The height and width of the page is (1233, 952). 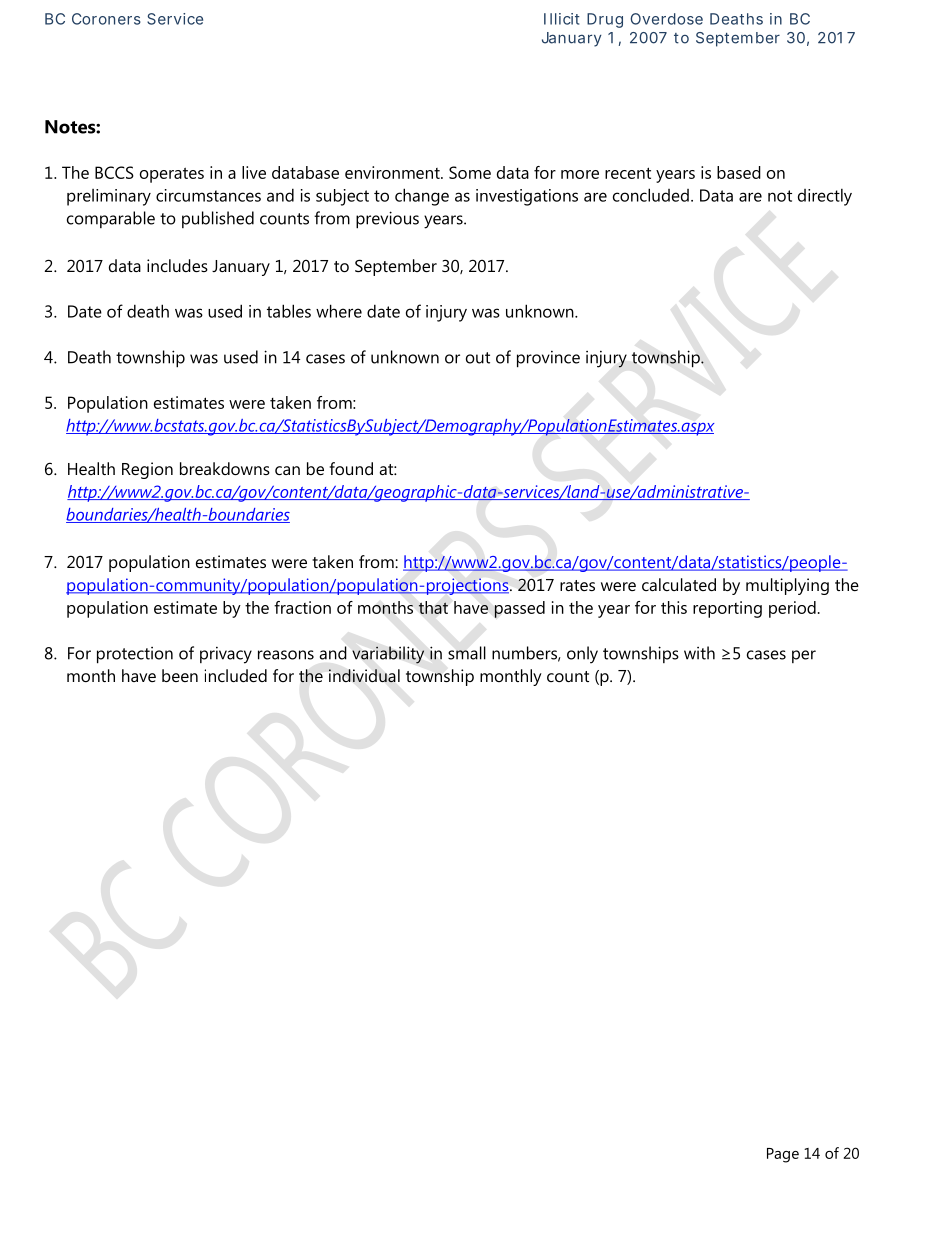 I want to click on Overdose, so click(x=666, y=19).
